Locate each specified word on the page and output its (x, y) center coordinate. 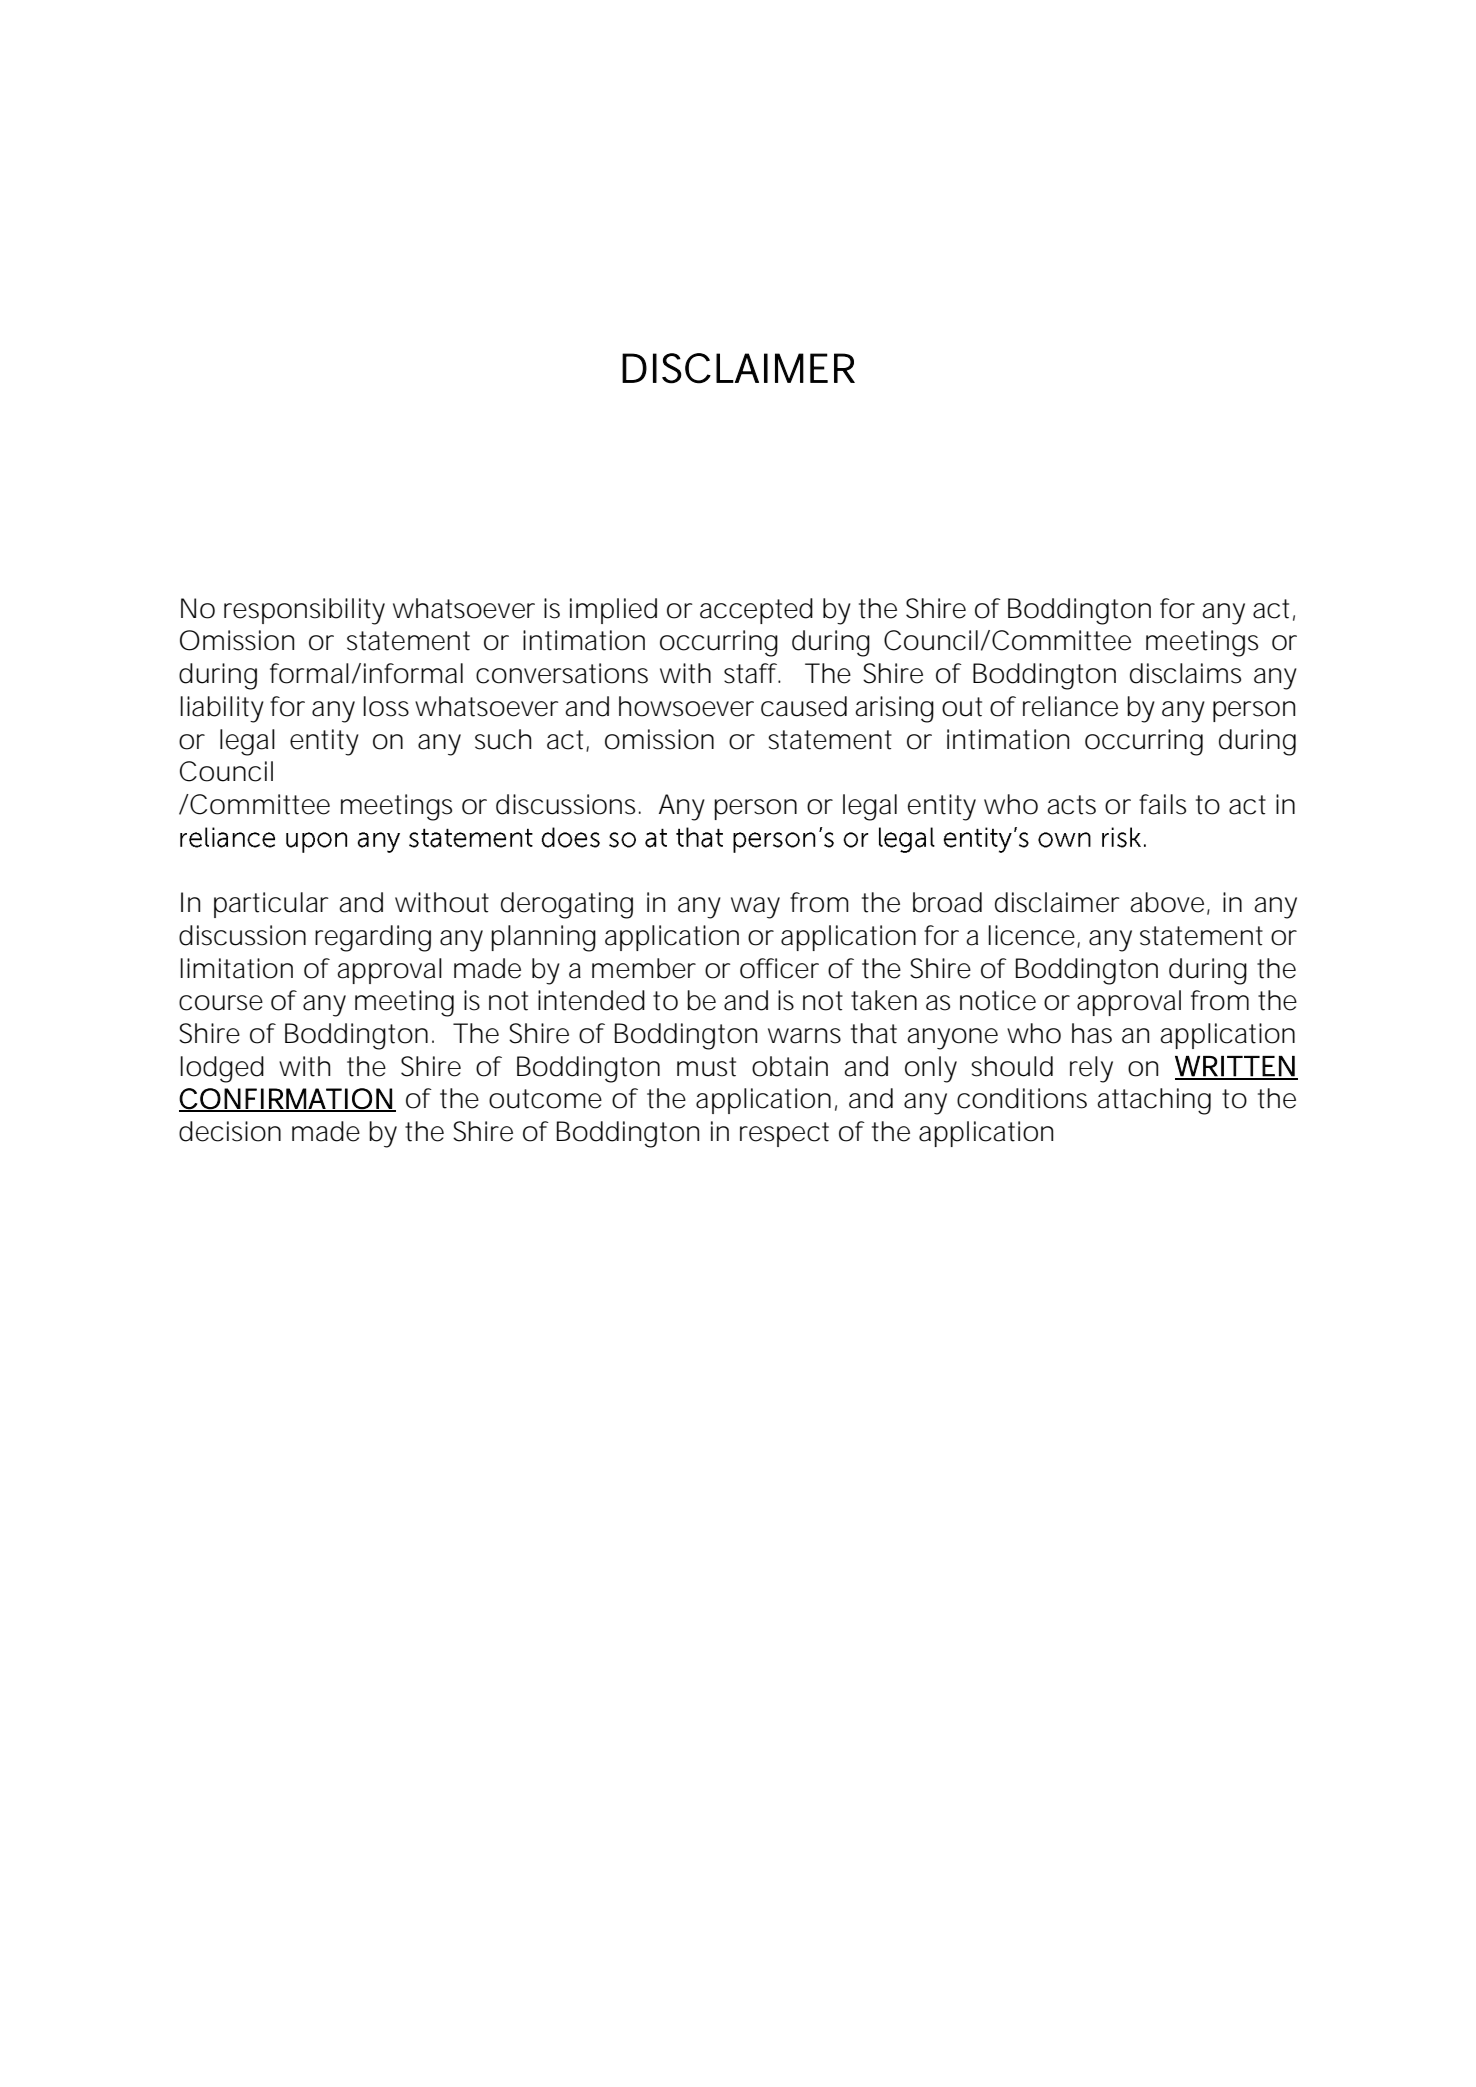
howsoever (686, 706)
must (706, 1067)
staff (751, 673)
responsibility (304, 611)
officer (779, 968)
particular (271, 905)
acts (1071, 805)
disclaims (1185, 673)
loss (386, 706)
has (1092, 1033)
